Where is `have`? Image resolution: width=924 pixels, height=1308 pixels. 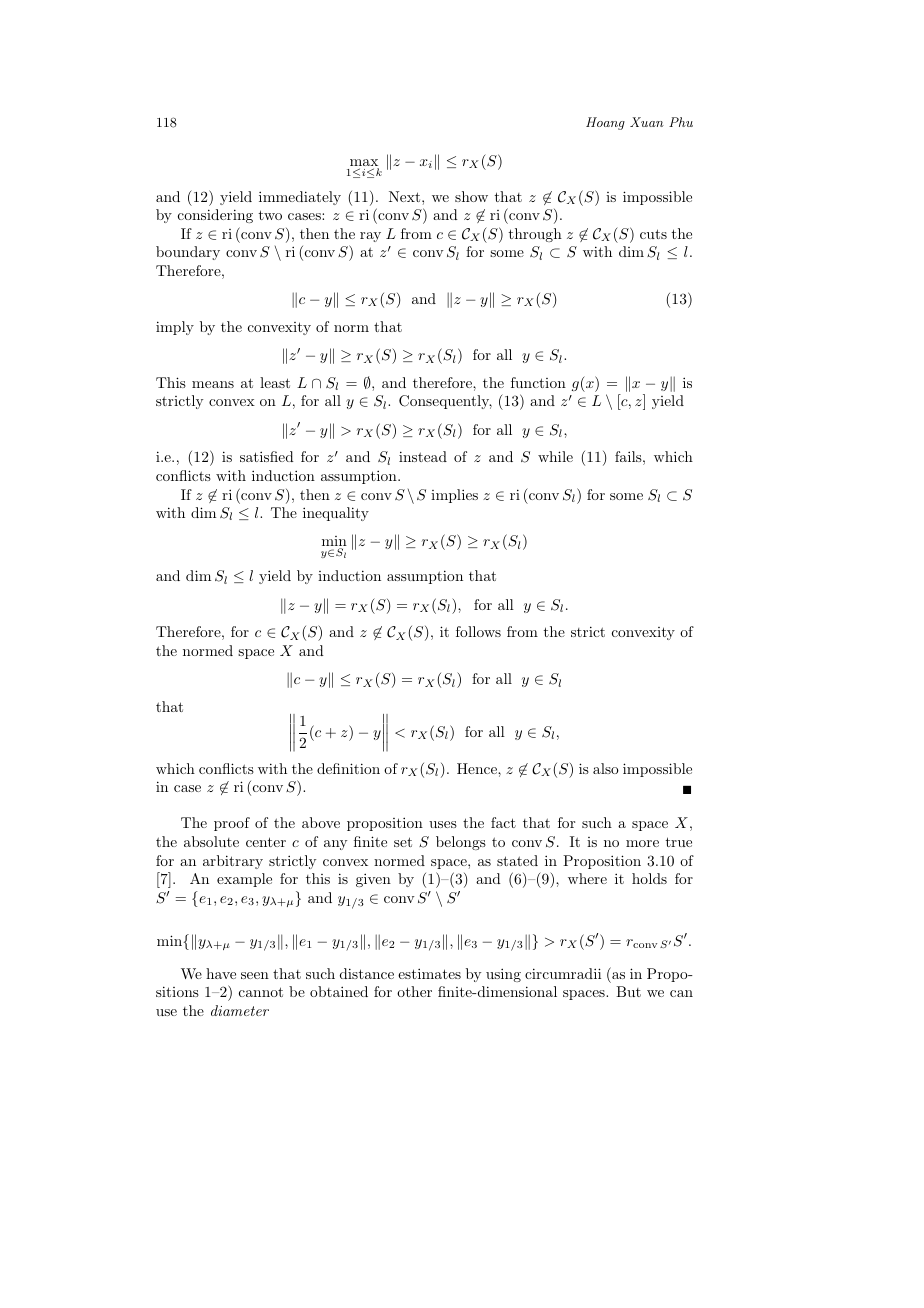 have is located at coordinates (221, 973).
